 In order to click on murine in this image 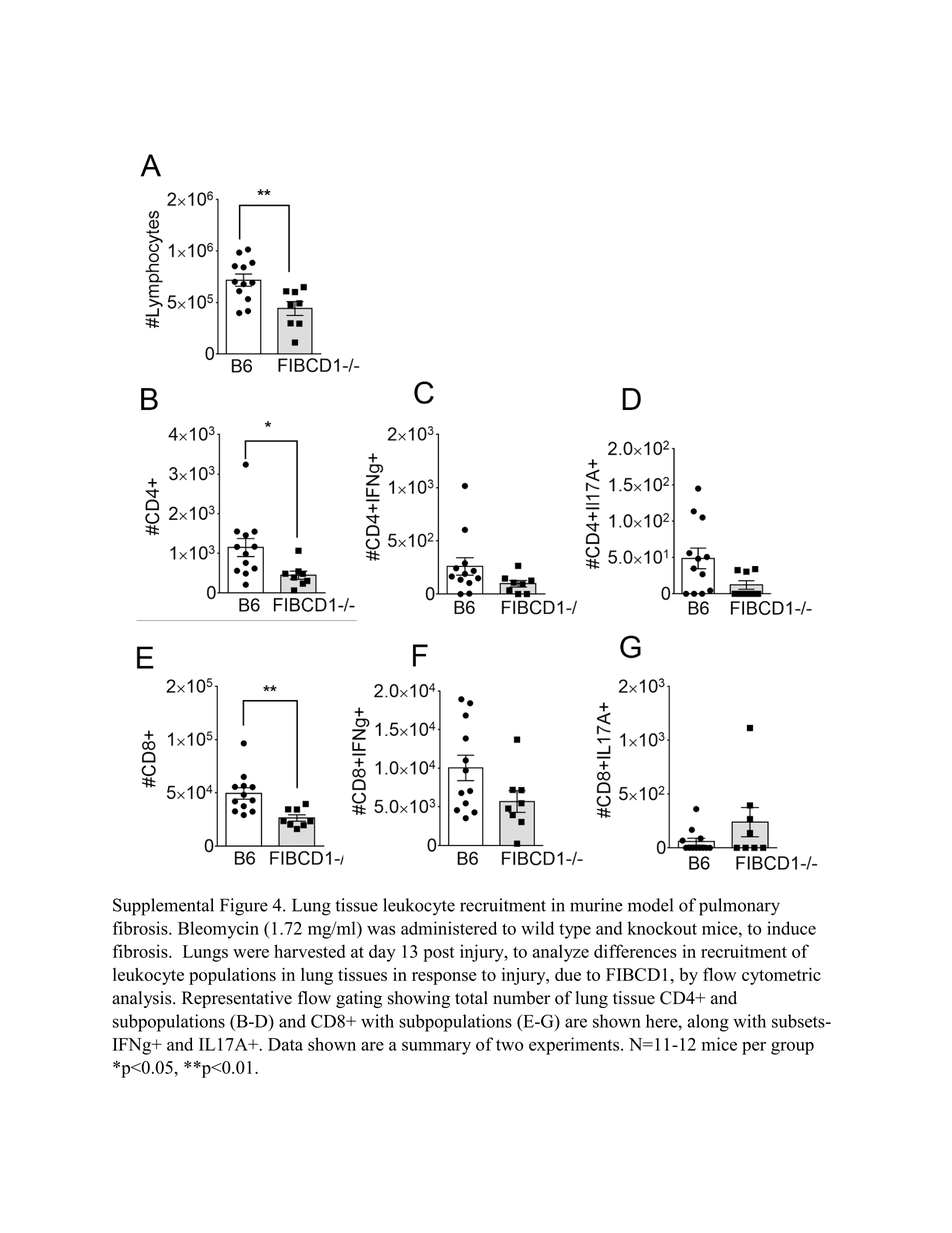, I will do `click(596, 905)`.
